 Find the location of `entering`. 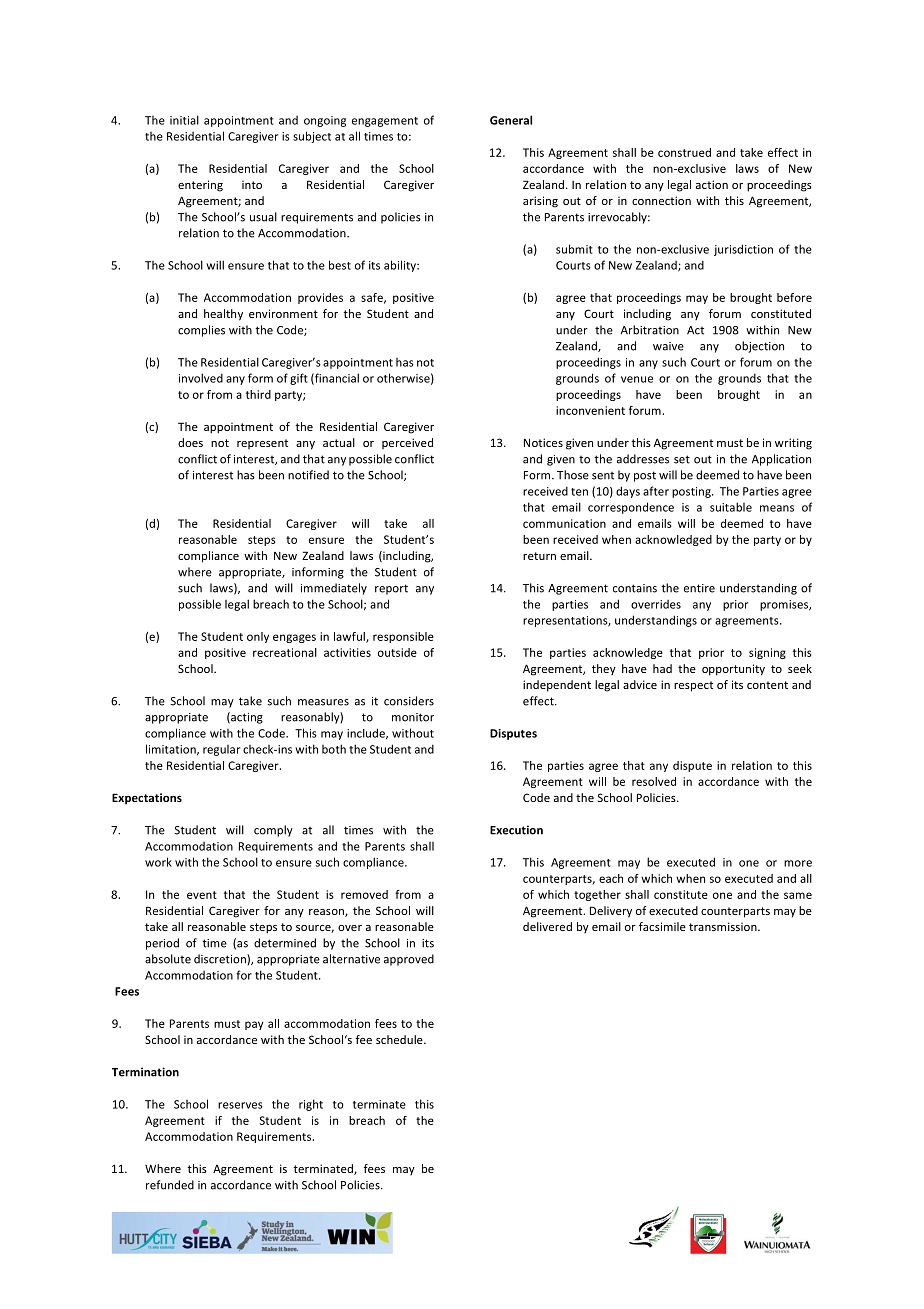

entering is located at coordinates (200, 186).
